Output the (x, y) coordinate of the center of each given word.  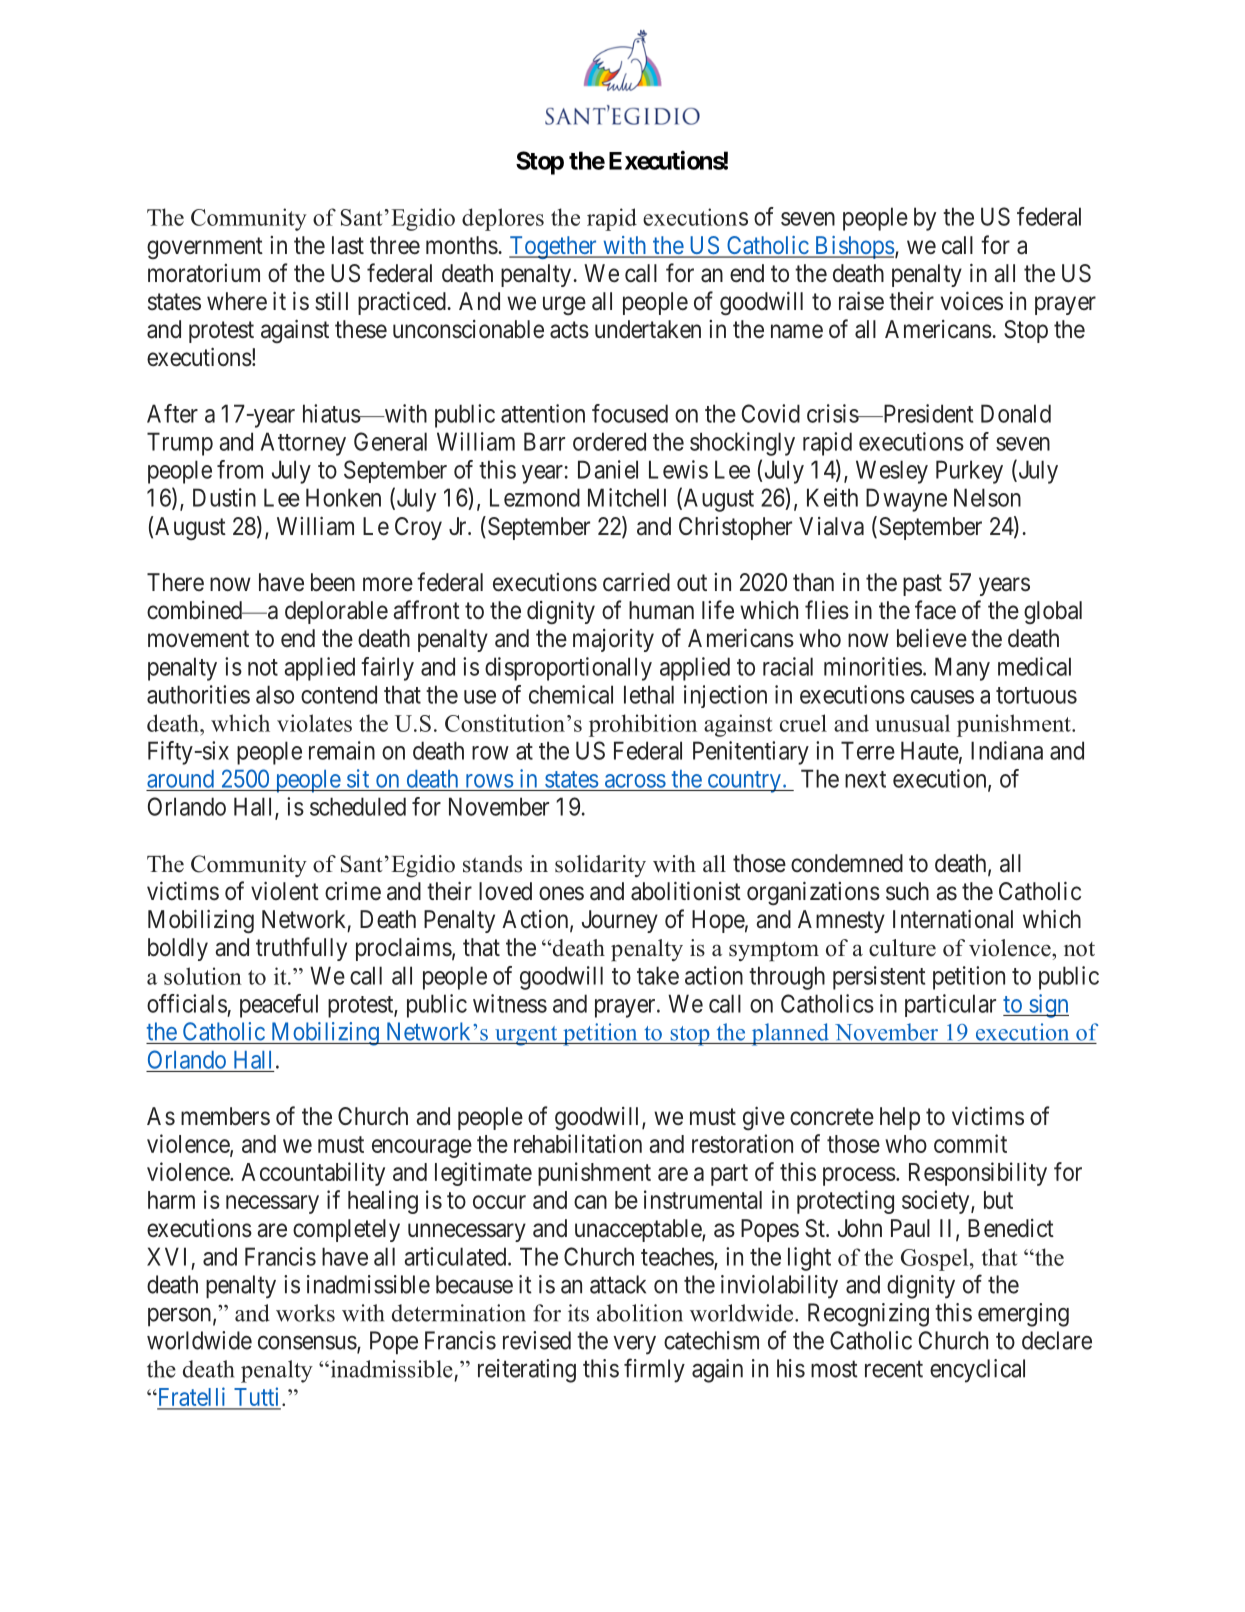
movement (198, 639)
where (237, 301)
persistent (879, 978)
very (634, 1345)
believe (932, 638)
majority (613, 640)
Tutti (257, 1398)
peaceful (279, 1006)
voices (972, 301)
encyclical (977, 1371)
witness (510, 1003)
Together (554, 247)
